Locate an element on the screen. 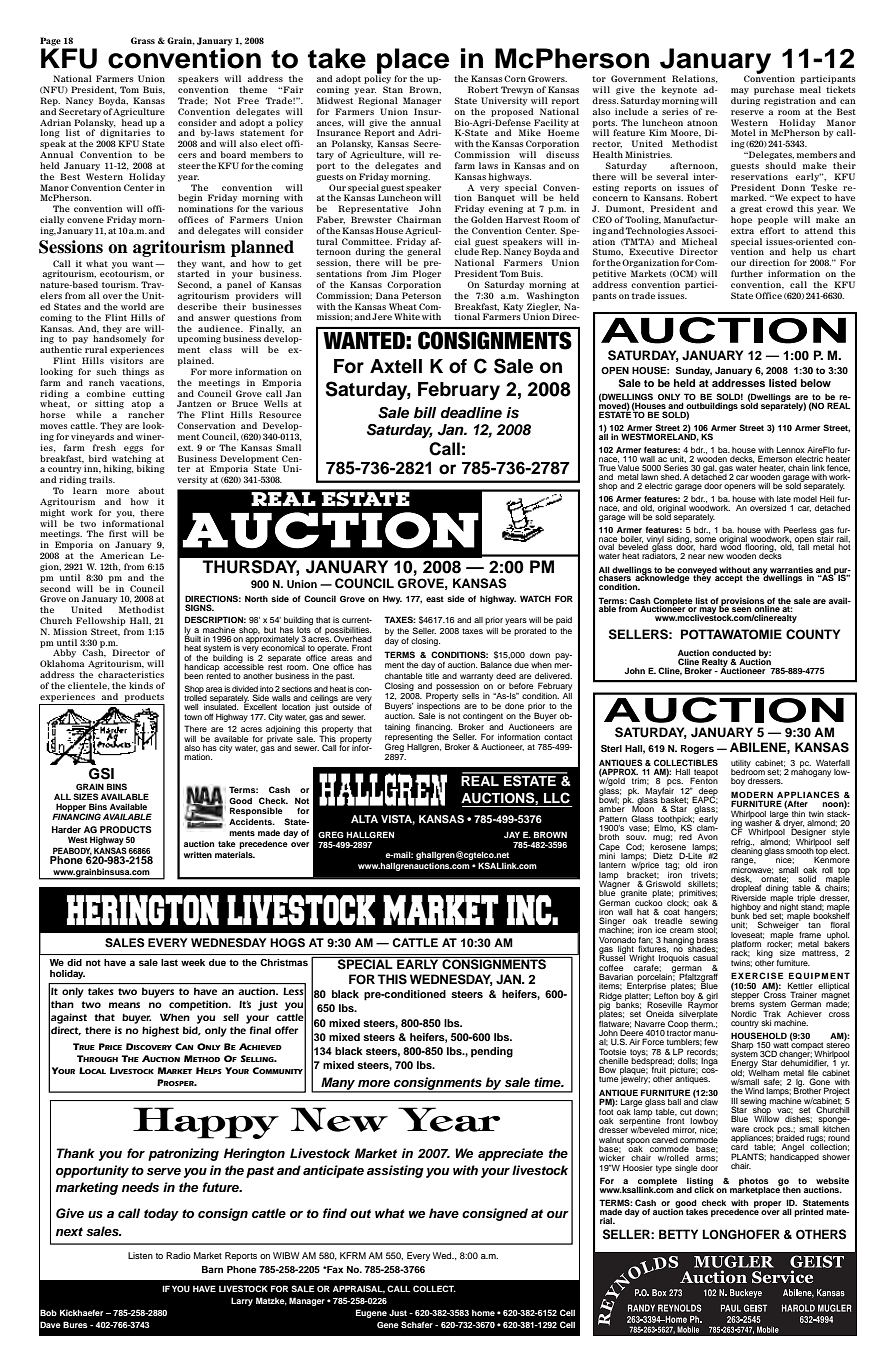  conducted is located at coordinates (734, 654).
